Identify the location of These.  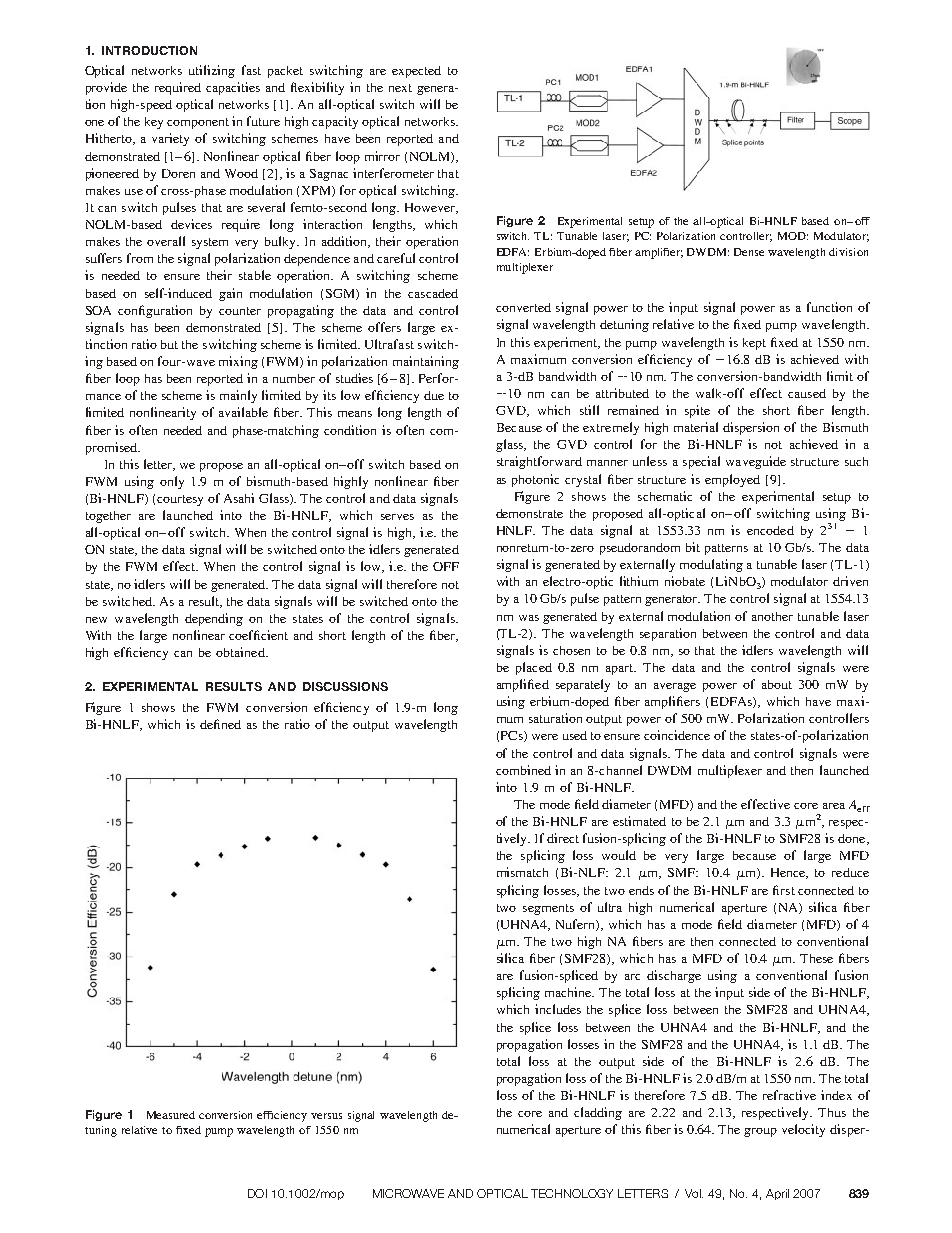
(816, 958).
